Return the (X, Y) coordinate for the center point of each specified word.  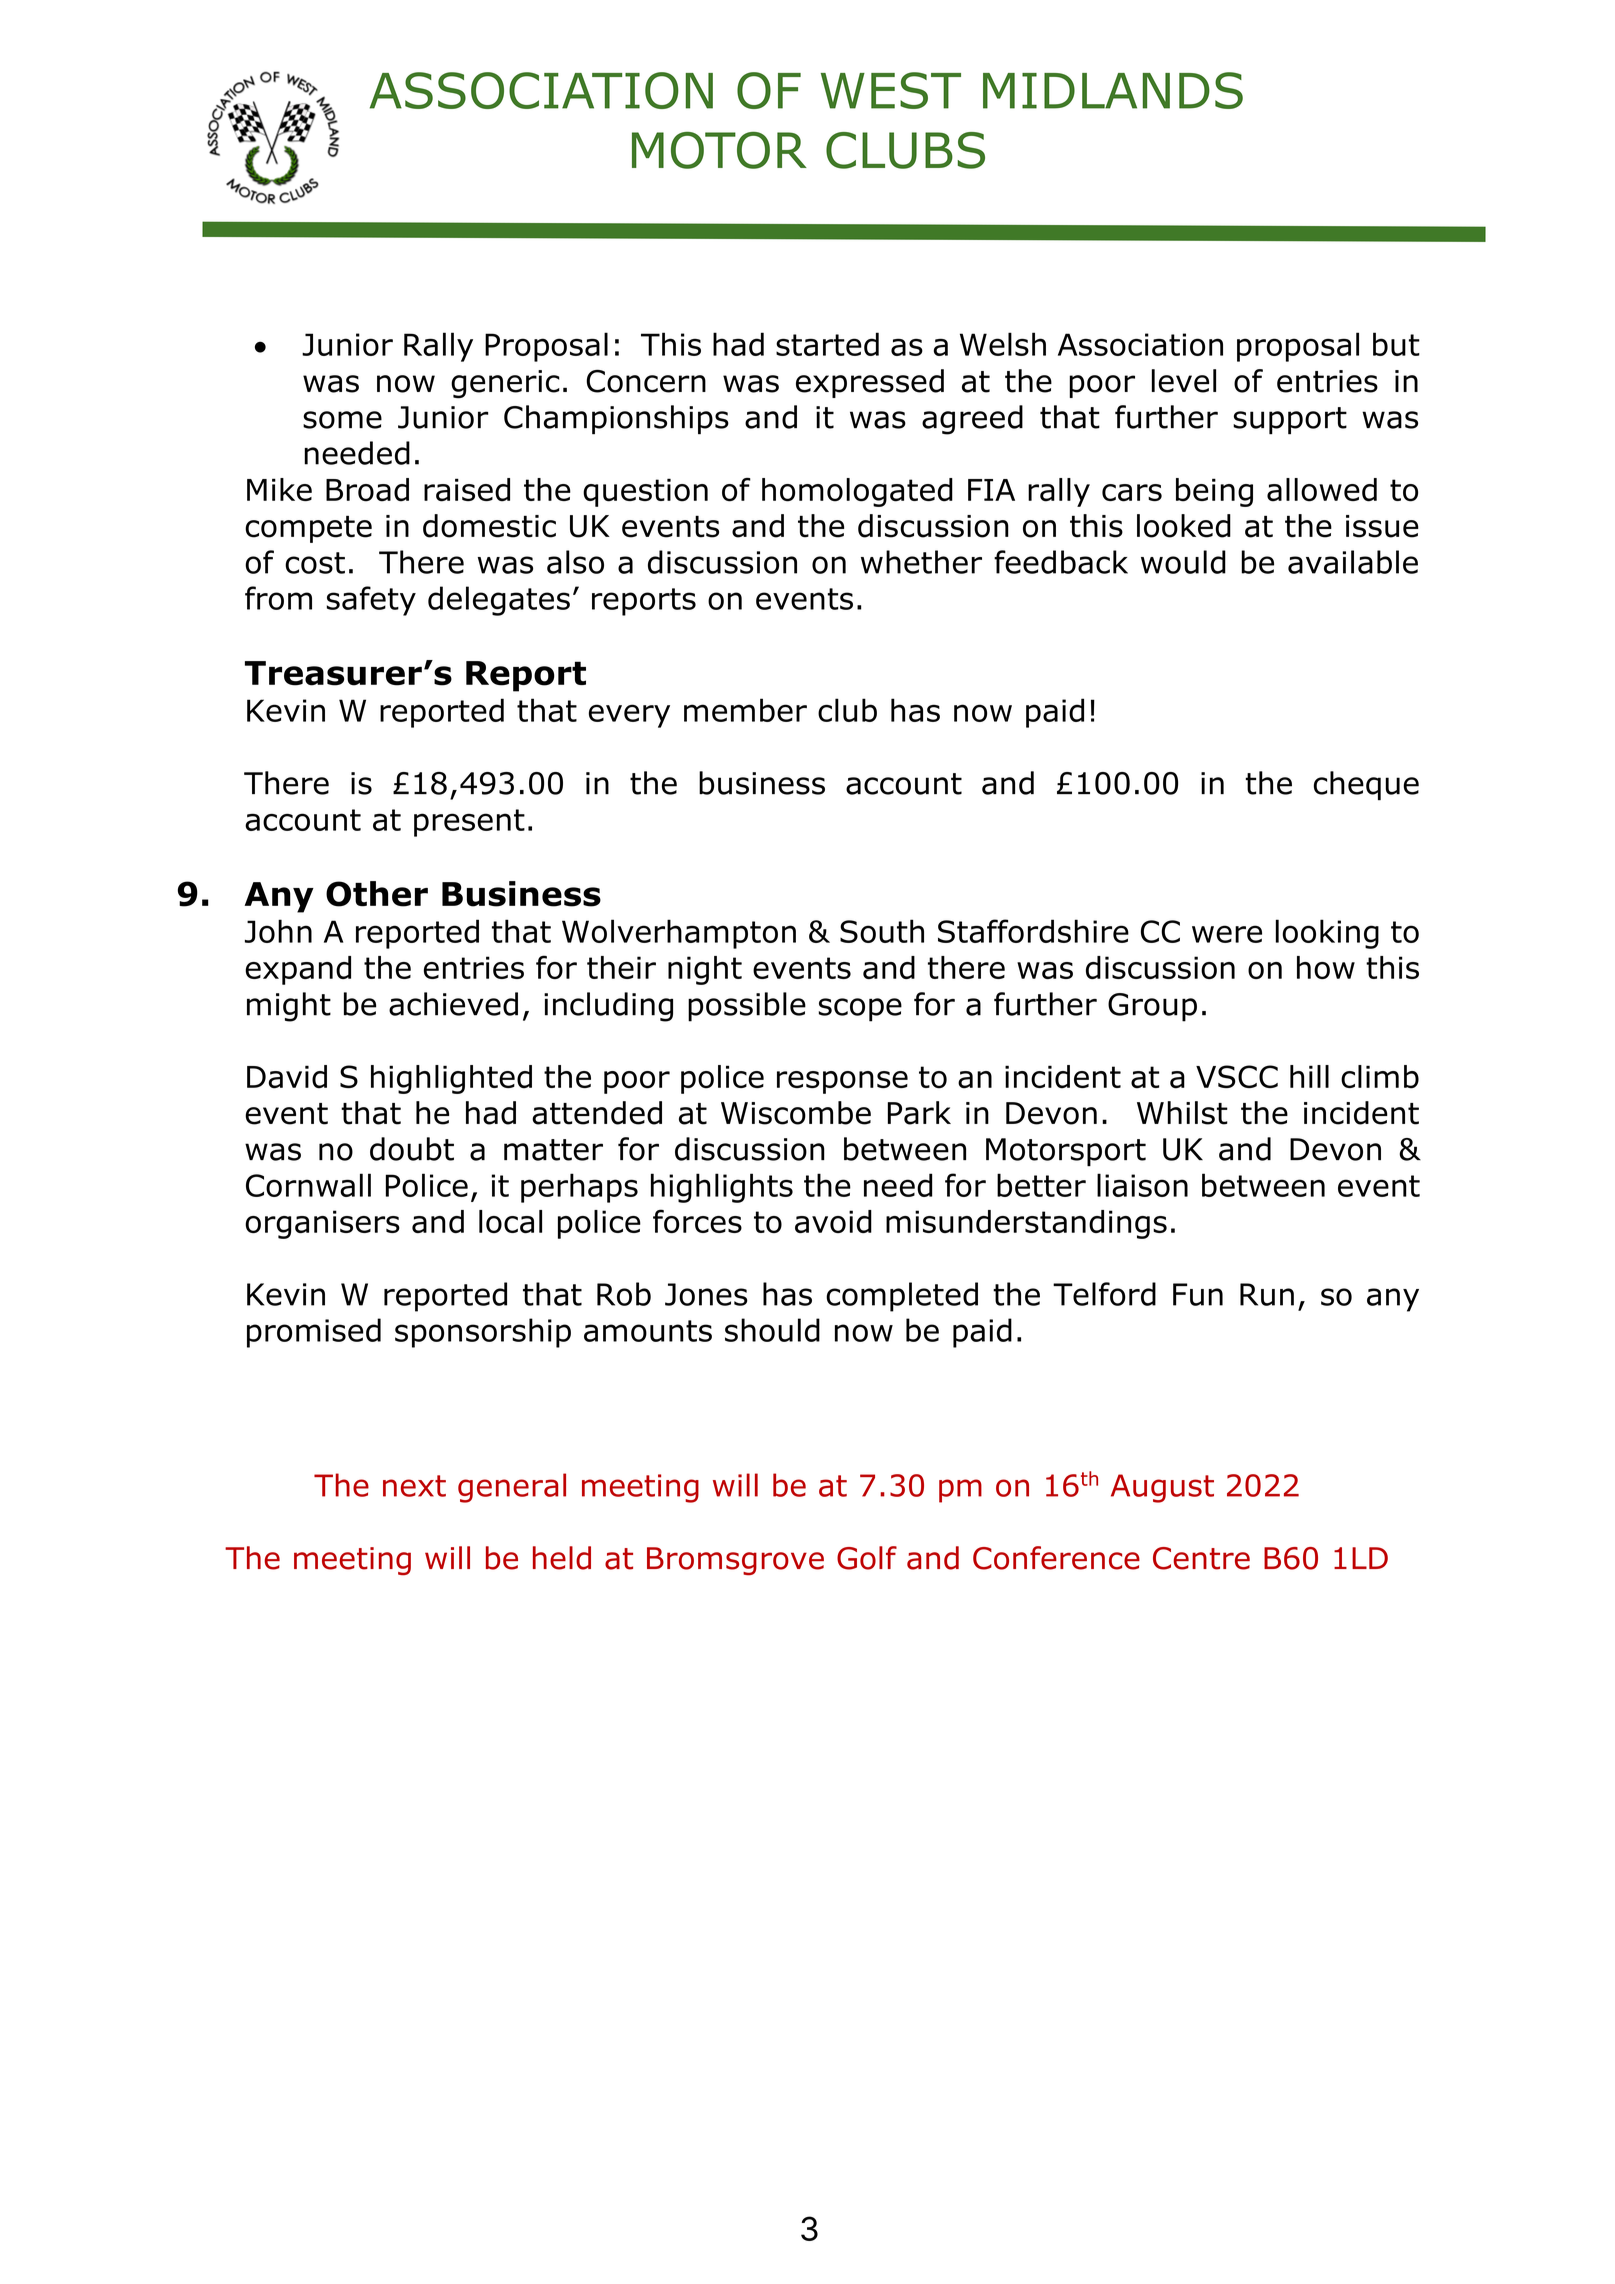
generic (505, 384)
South (882, 931)
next (414, 1486)
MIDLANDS (1113, 90)
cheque (1366, 785)
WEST (891, 90)
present (469, 823)
